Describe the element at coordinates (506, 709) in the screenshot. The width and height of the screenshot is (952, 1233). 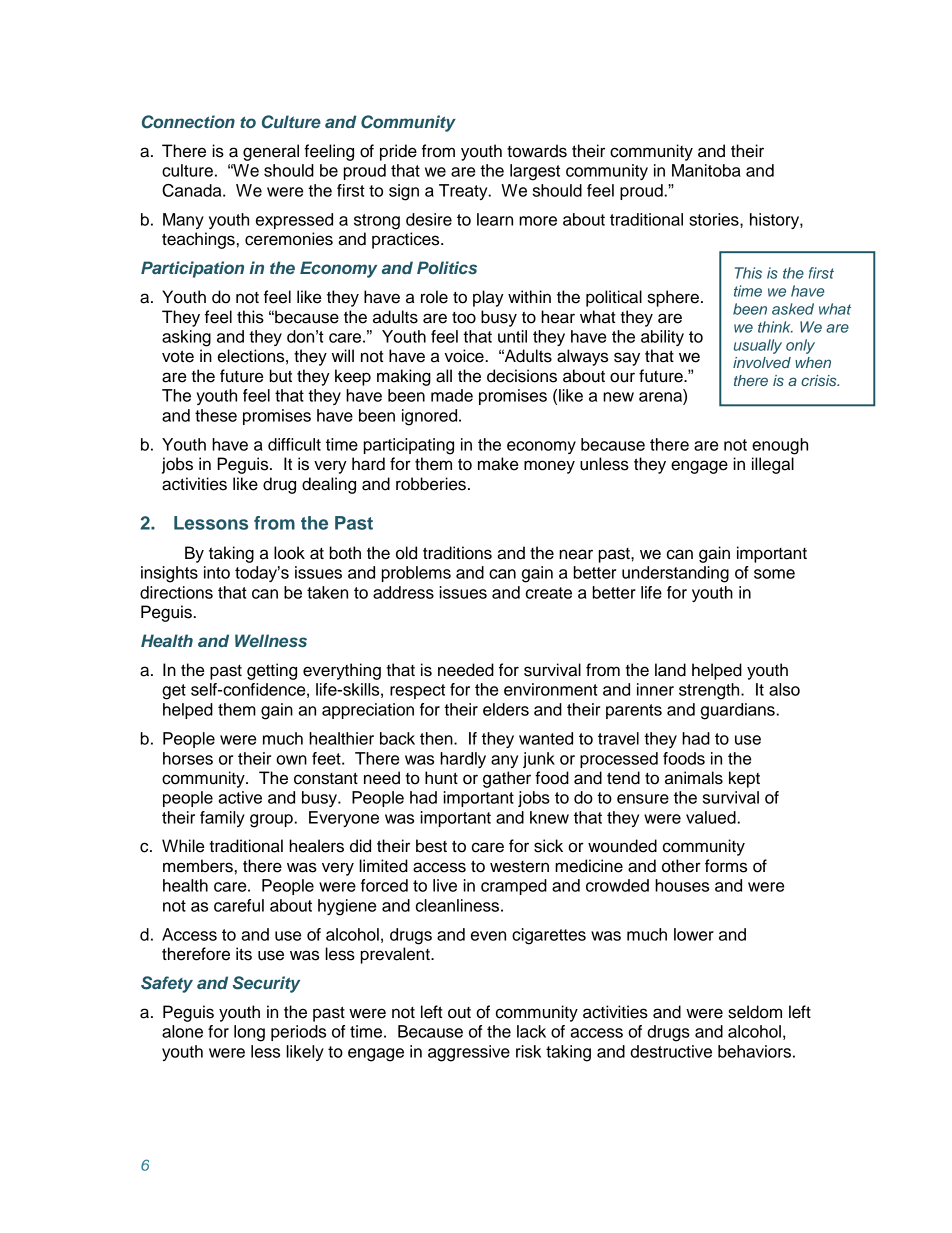
I see `elders` at that location.
